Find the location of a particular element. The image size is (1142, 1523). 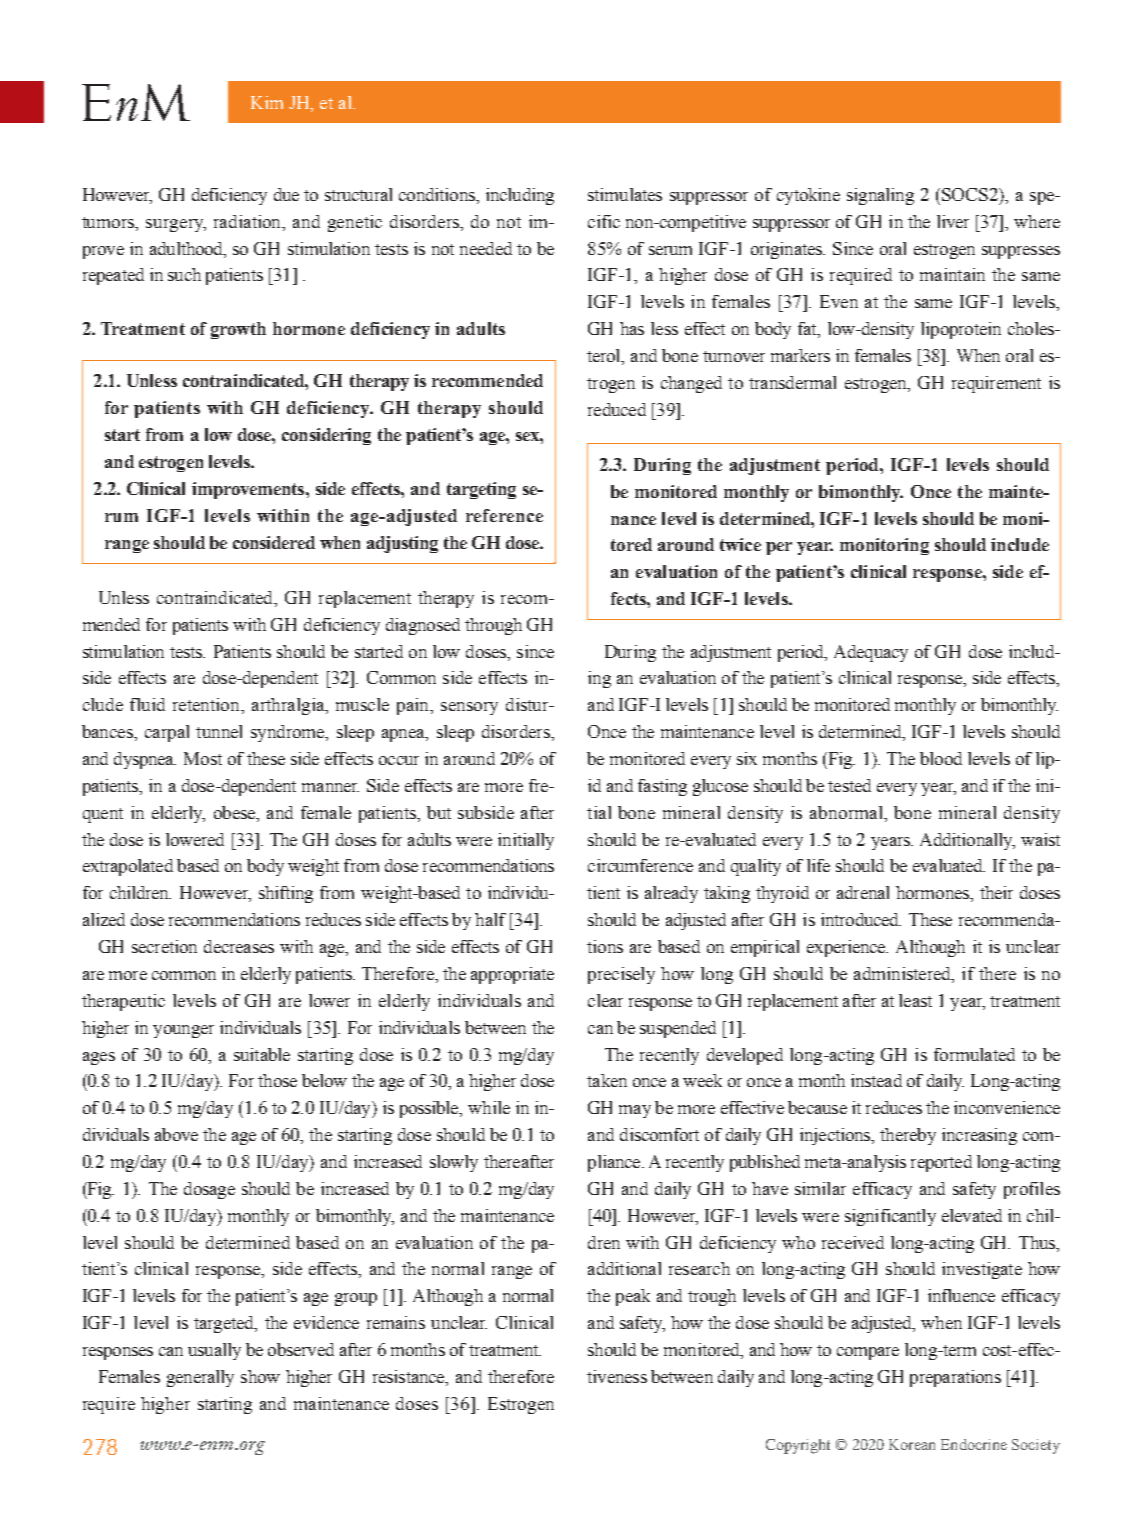

Kim is located at coordinates (267, 102).
